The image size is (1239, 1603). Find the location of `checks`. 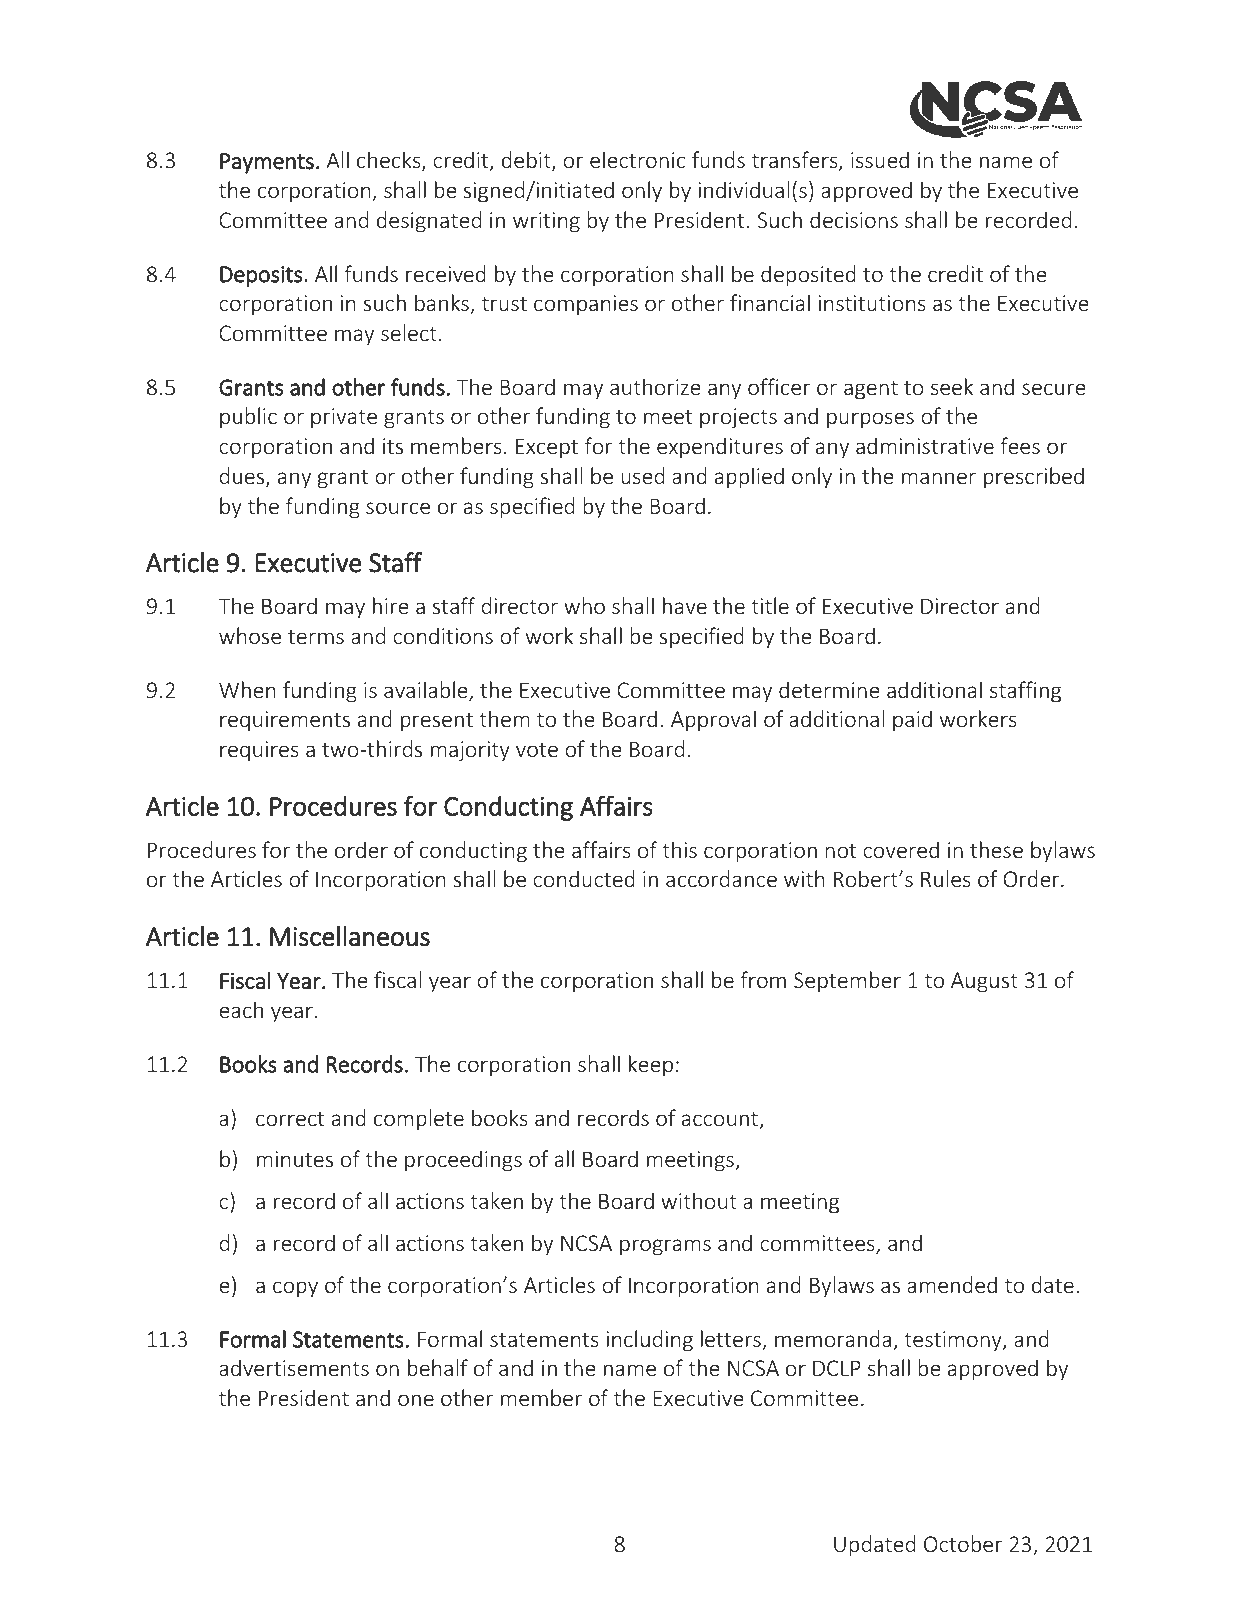

checks is located at coordinates (390, 161).
